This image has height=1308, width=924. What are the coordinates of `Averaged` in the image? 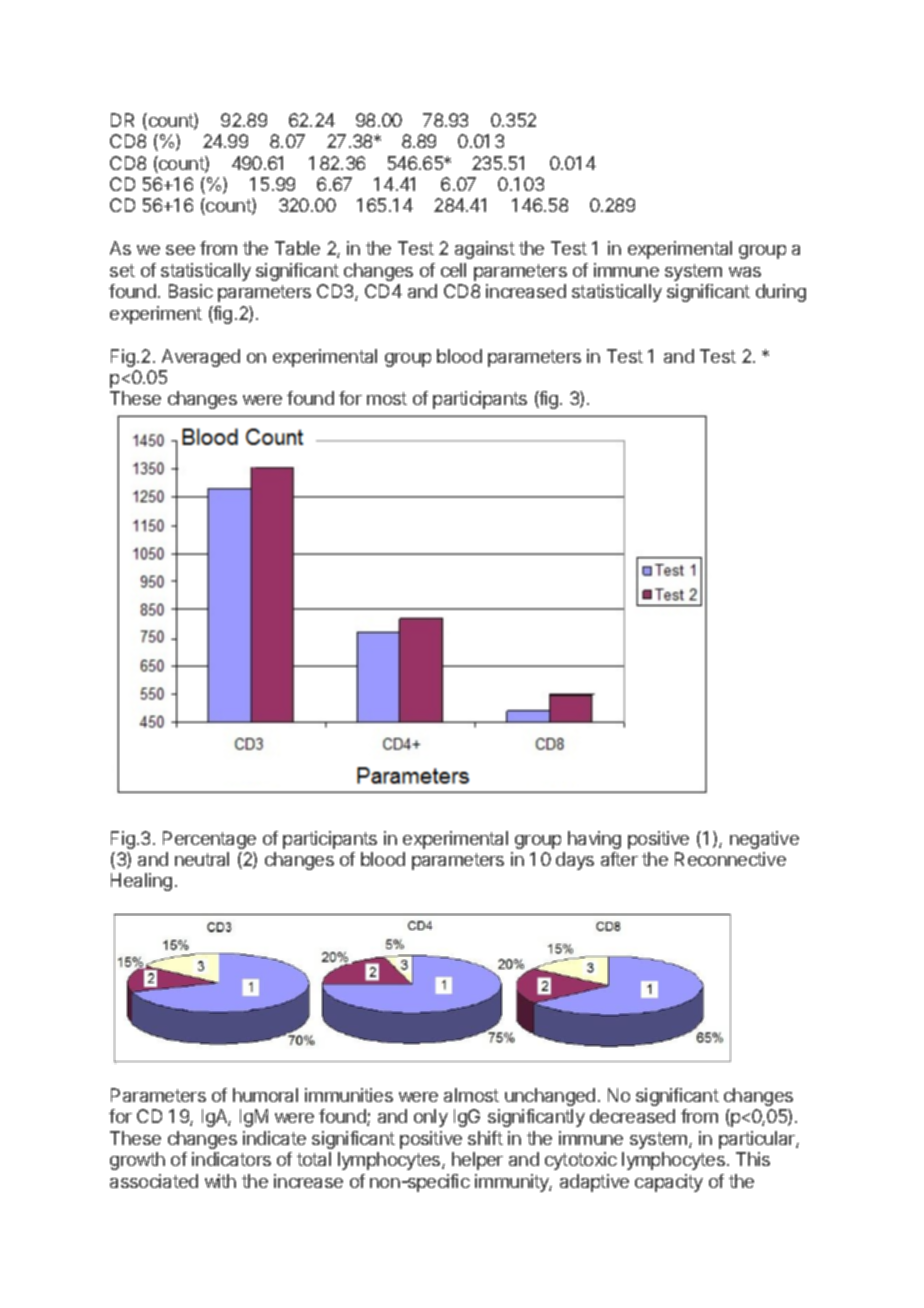 It's located at (201, 358).
